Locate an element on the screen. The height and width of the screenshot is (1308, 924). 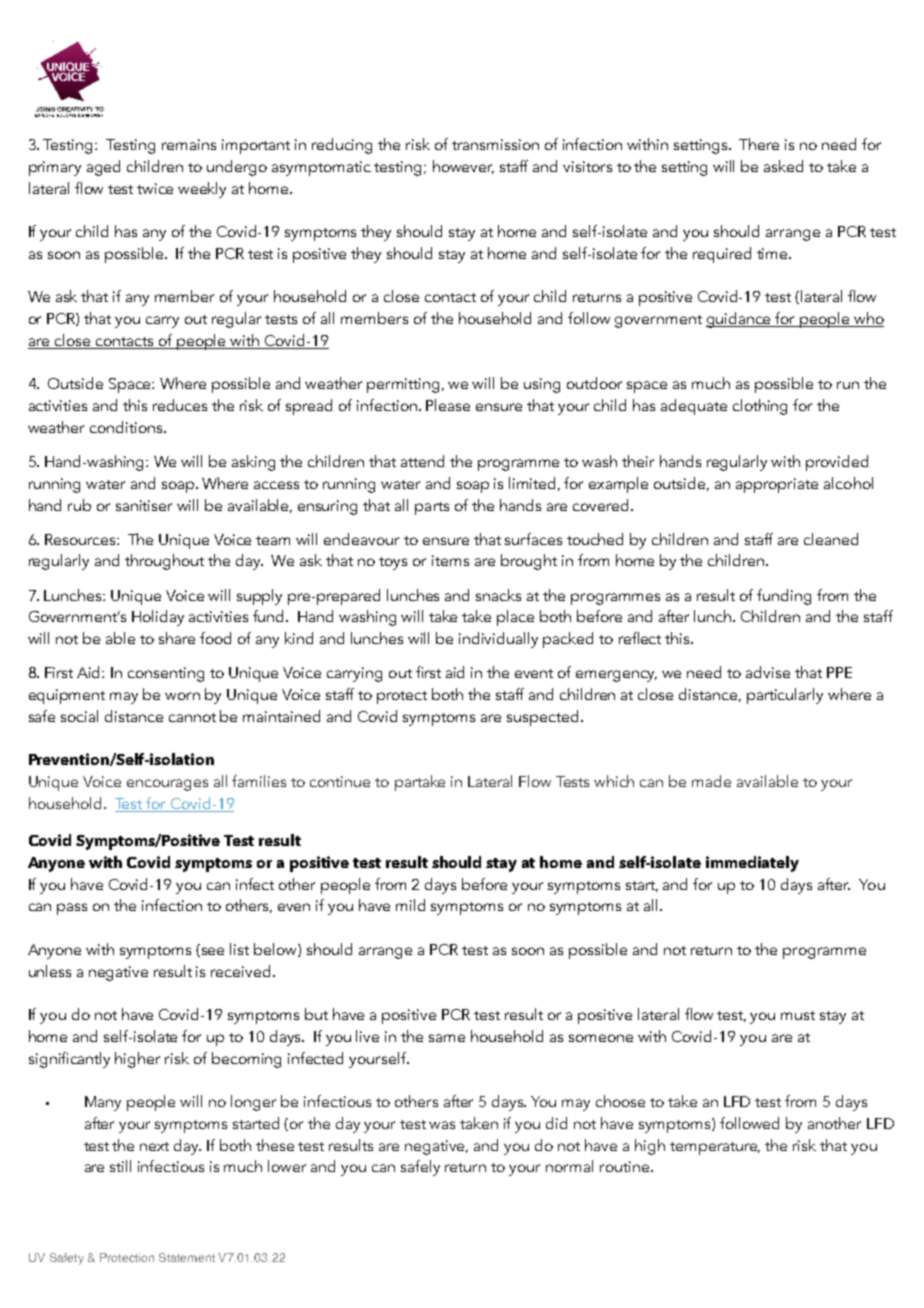
worn is located at coordinates (182, 696).
